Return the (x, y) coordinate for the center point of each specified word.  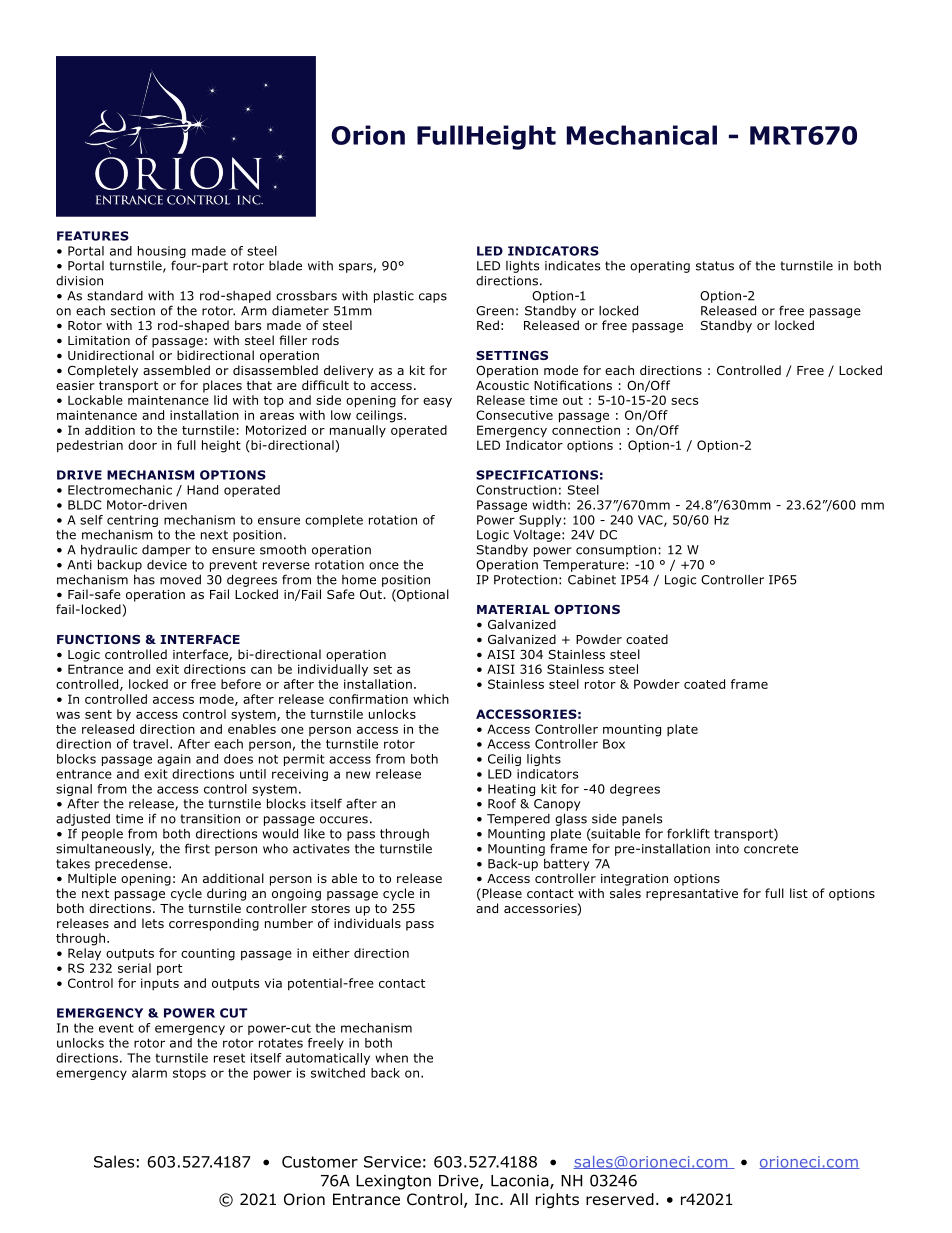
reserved (620, 1199)
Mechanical (642, 135)
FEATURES (93, 236)
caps (433, 298)
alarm (149, 1073)
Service (392, 1162)
